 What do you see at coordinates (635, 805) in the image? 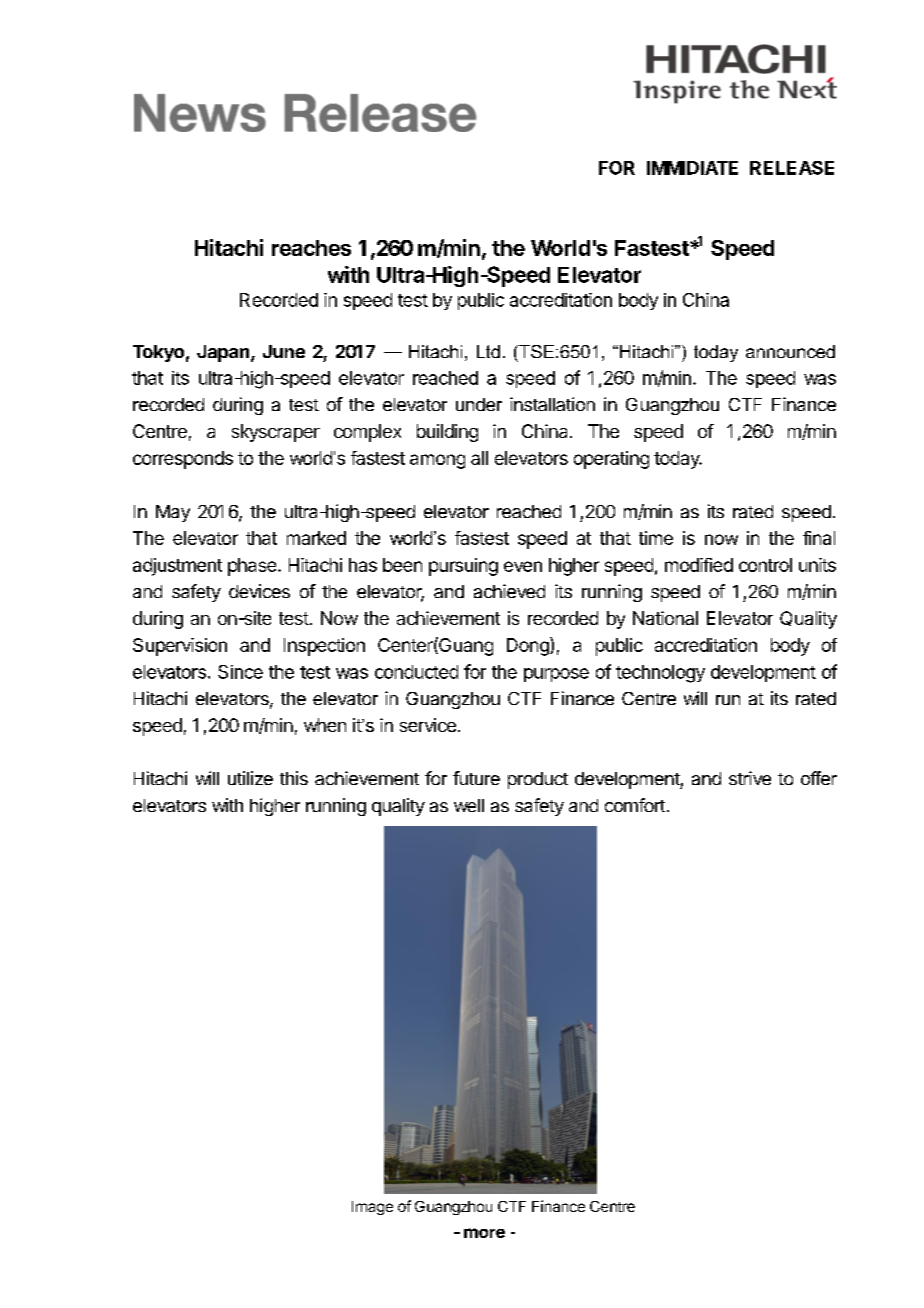
I see `comfort` at bounding box center [635, 805].
